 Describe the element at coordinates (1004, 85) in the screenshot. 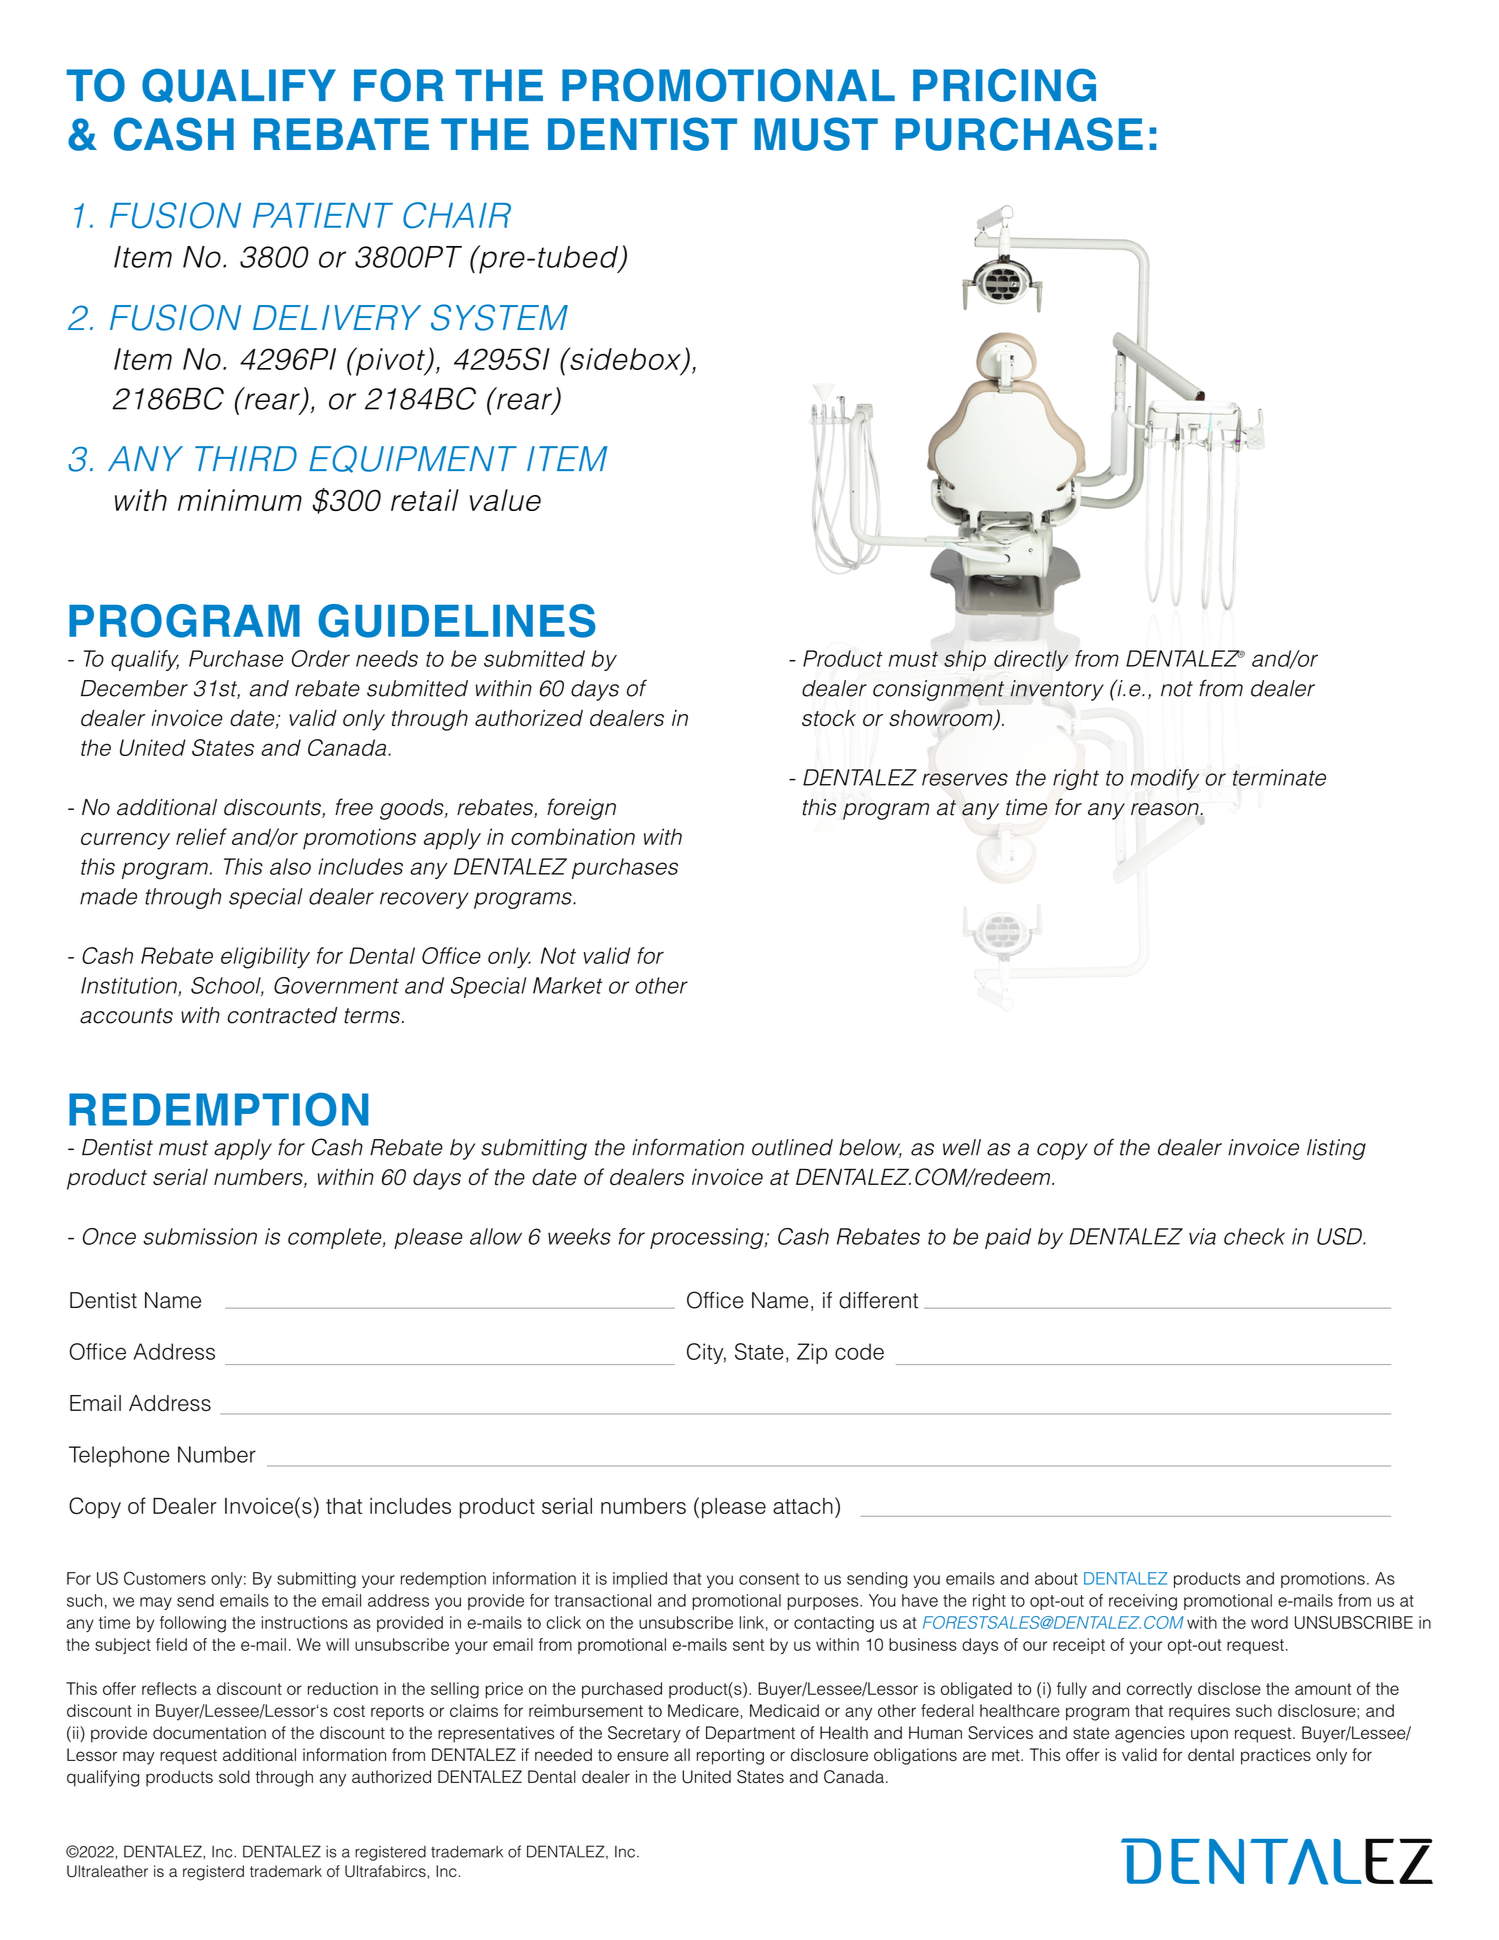

I see `PRICING` at that location.
